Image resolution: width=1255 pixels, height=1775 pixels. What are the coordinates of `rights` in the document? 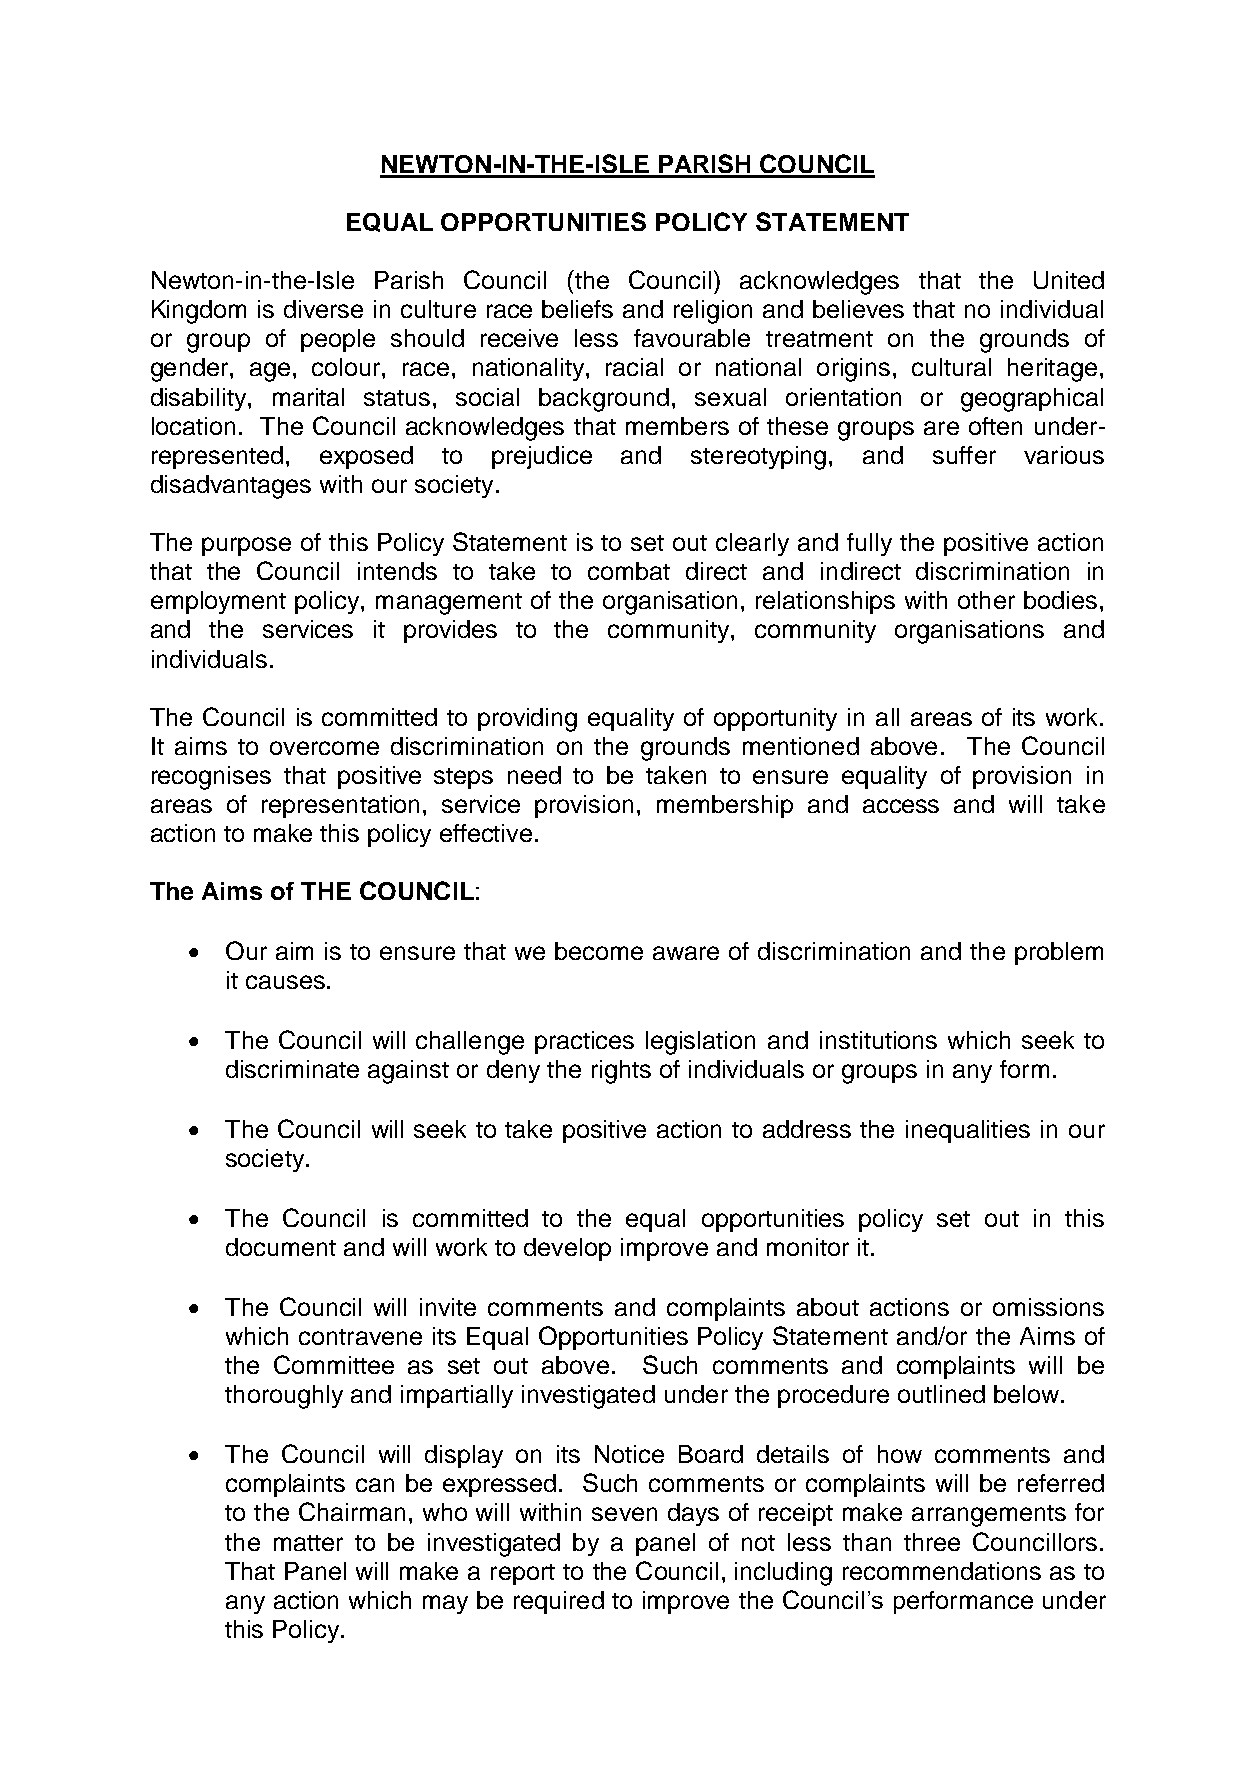 It's located at (621, 1072).
